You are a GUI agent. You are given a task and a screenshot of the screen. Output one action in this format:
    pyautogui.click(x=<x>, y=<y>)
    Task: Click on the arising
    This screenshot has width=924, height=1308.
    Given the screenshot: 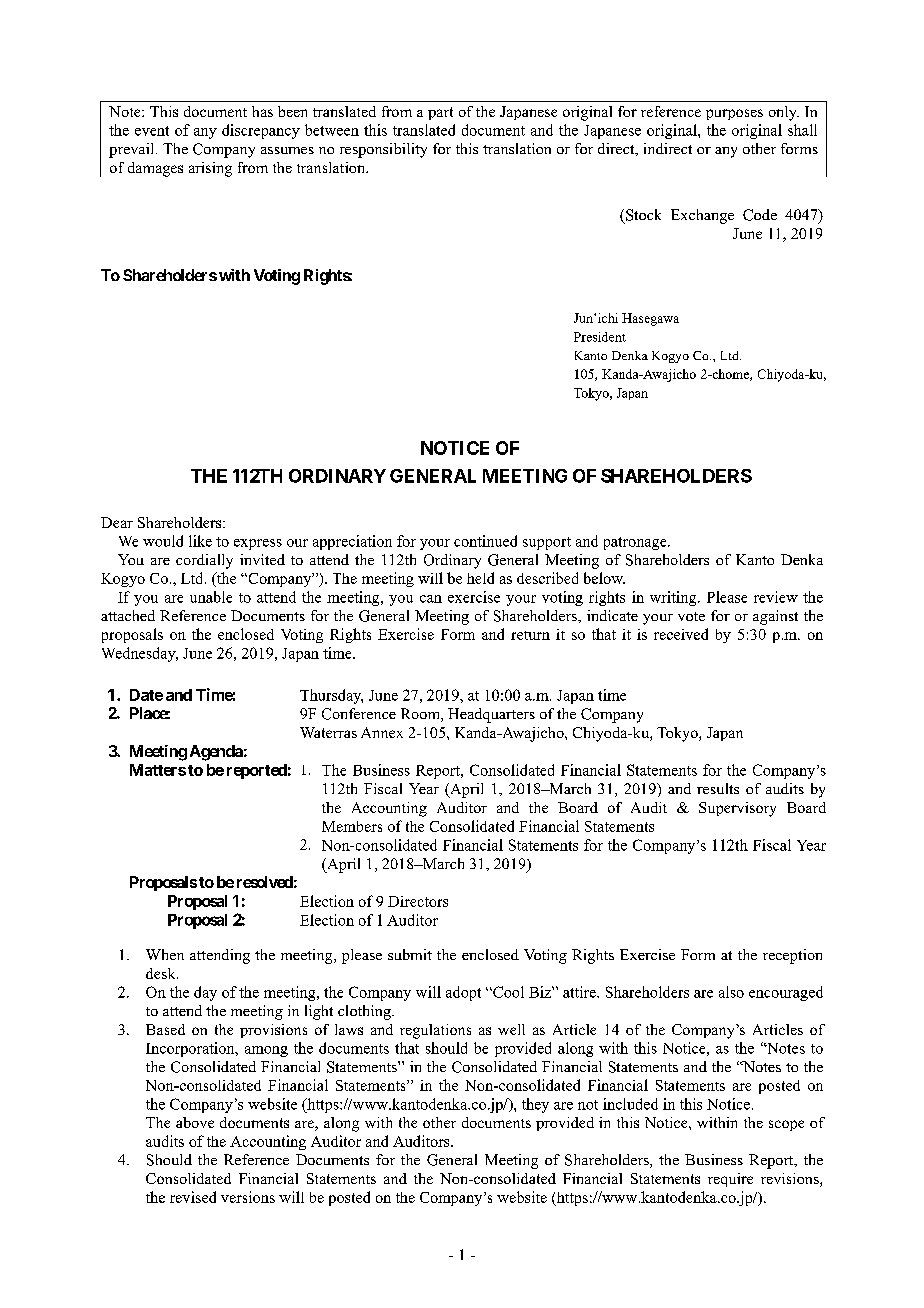 What is the action you would take?
    pyautogui.click(x=210, y=169)
